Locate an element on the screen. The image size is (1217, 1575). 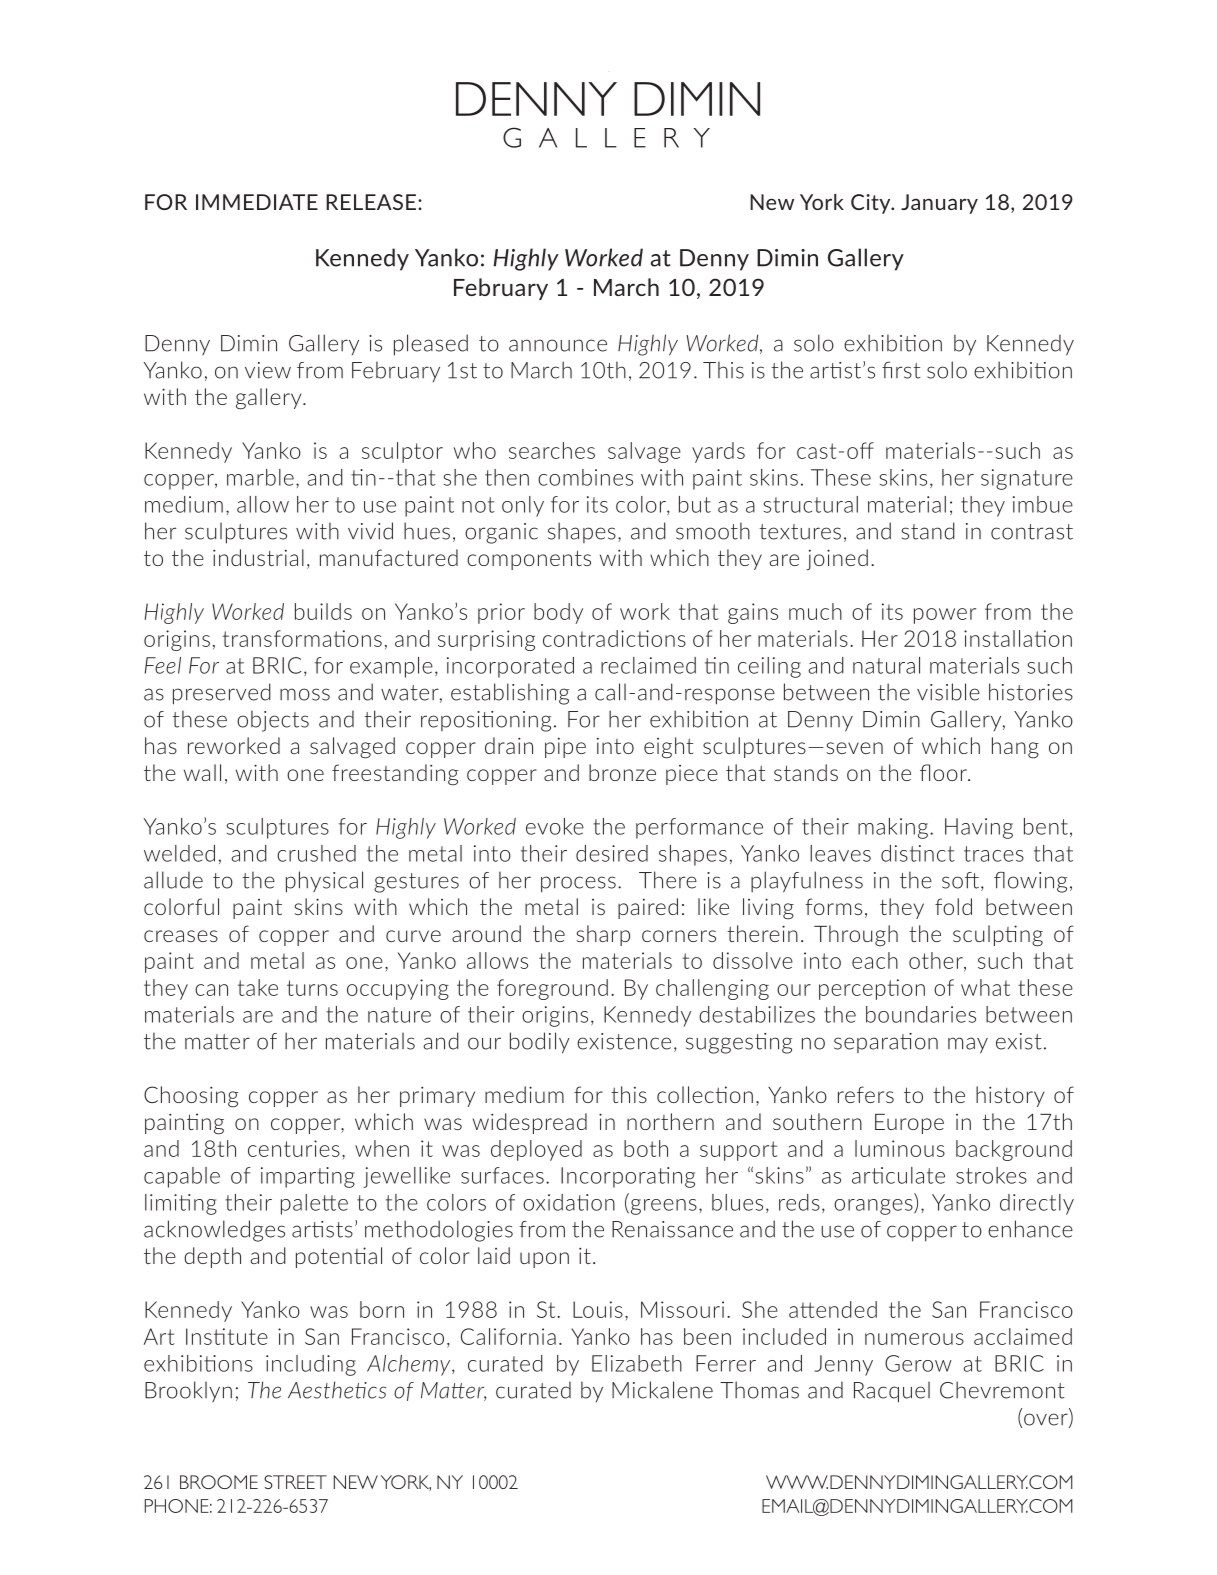
IMMEDIATE is located at coordinates (257, 202).
